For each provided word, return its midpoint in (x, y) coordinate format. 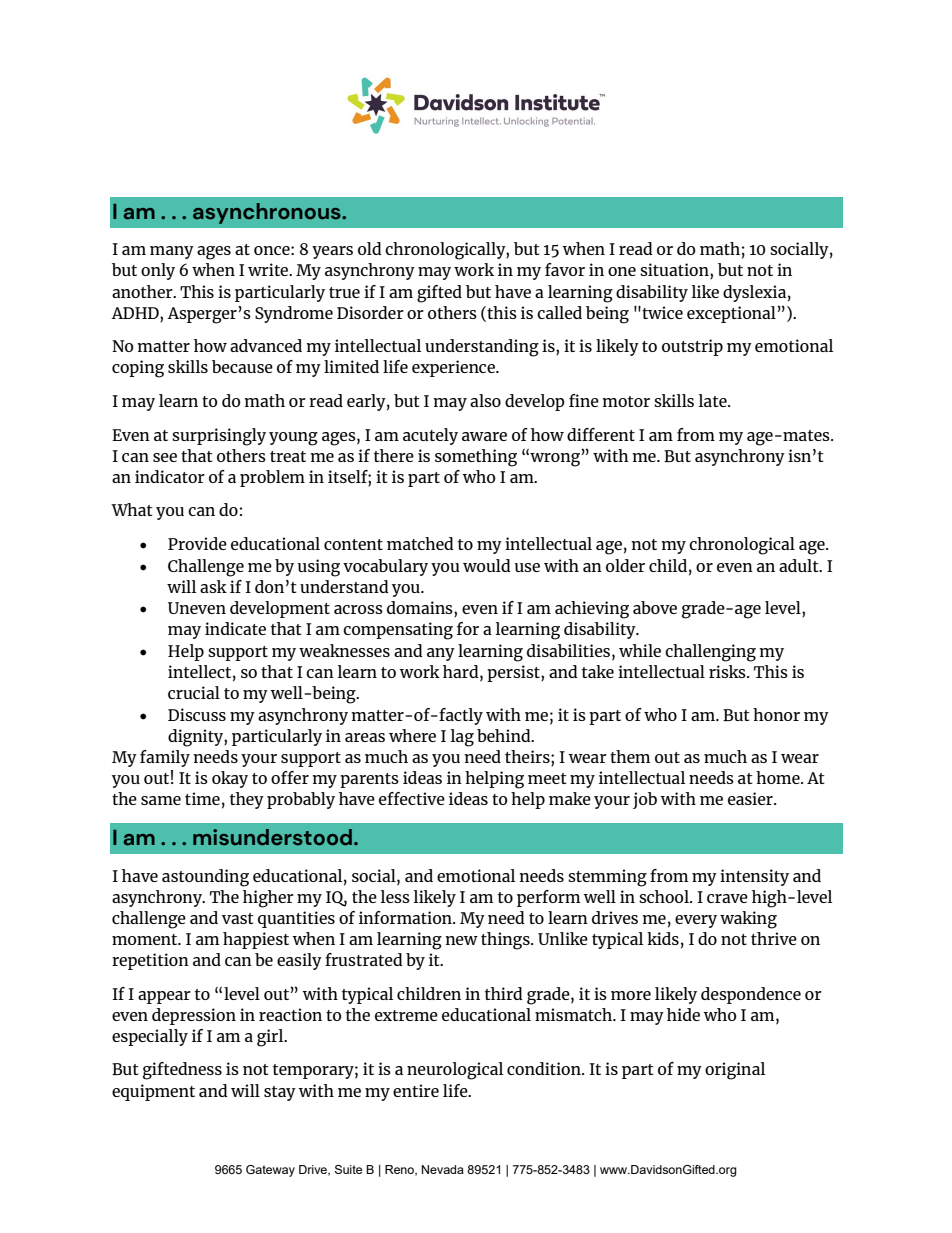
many (172, 252)
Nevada (443, 1169)
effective (412, 798)
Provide (197, 543)
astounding (205, 878)
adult (800, 565)
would (487, 565)
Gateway (270, 1171)
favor (565, 269)
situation (675, 271)
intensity (754, 877)
